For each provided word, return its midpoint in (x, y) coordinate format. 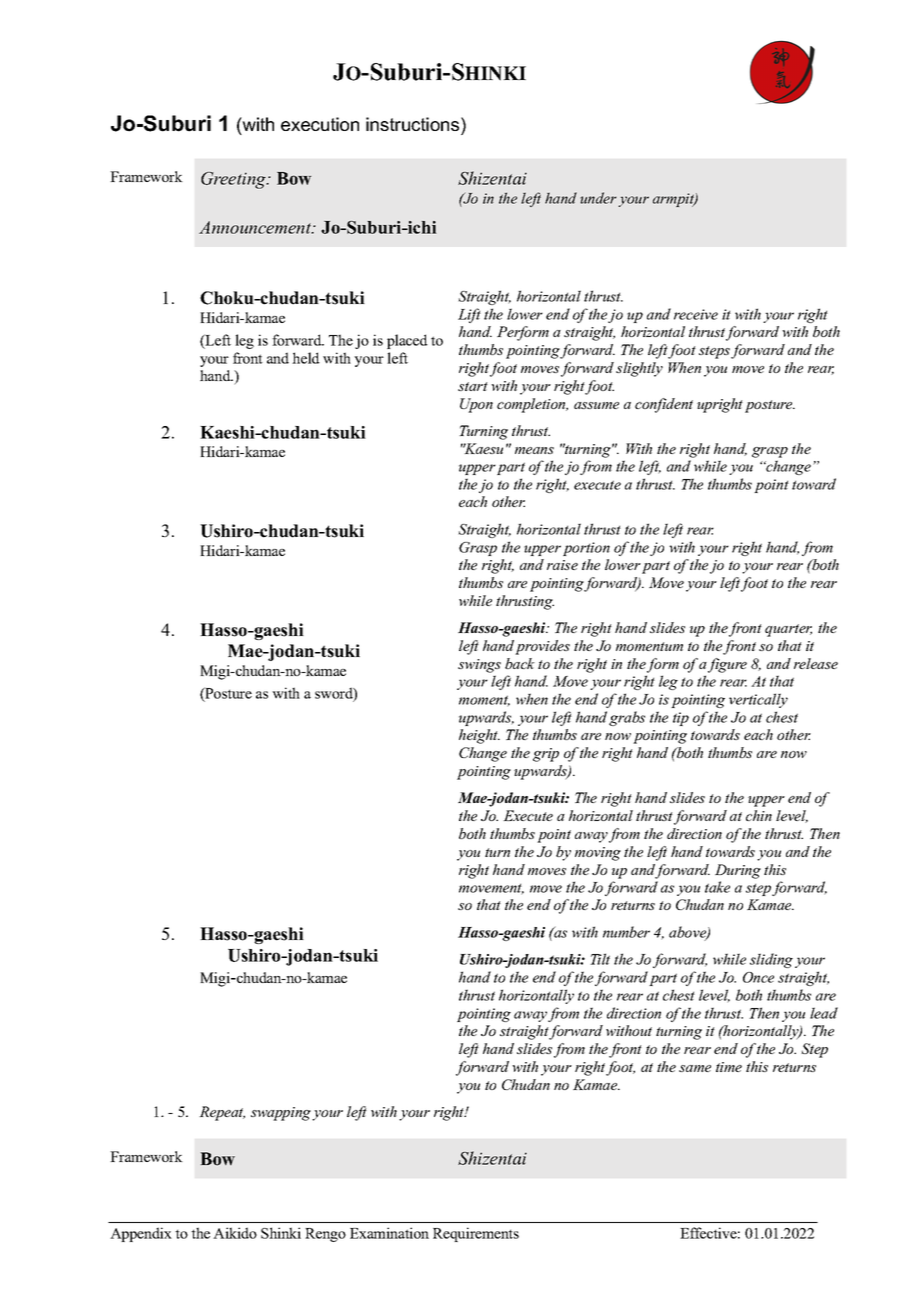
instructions (414, 124)
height (479, 736)
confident (664, 405)
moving (598, 854)
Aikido (235, 1233)
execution (320, 124)
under (598, 198)
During (738, 871)
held (306, 358)
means (534, 450)
